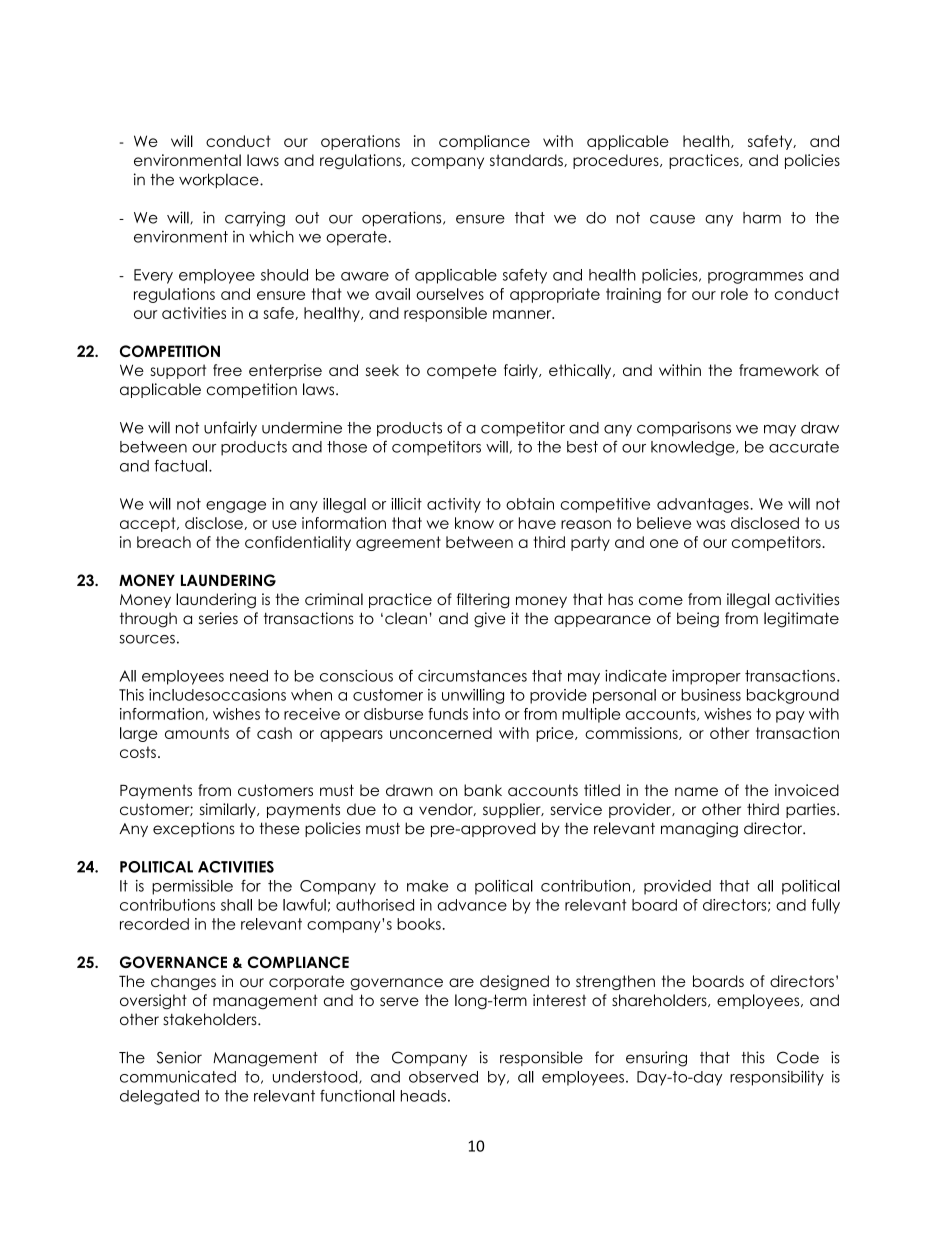 The image size is (952, 1233). What do you see at coordinates (698, 620) in the image?
I see `being` at bounding box center [698, 620].
